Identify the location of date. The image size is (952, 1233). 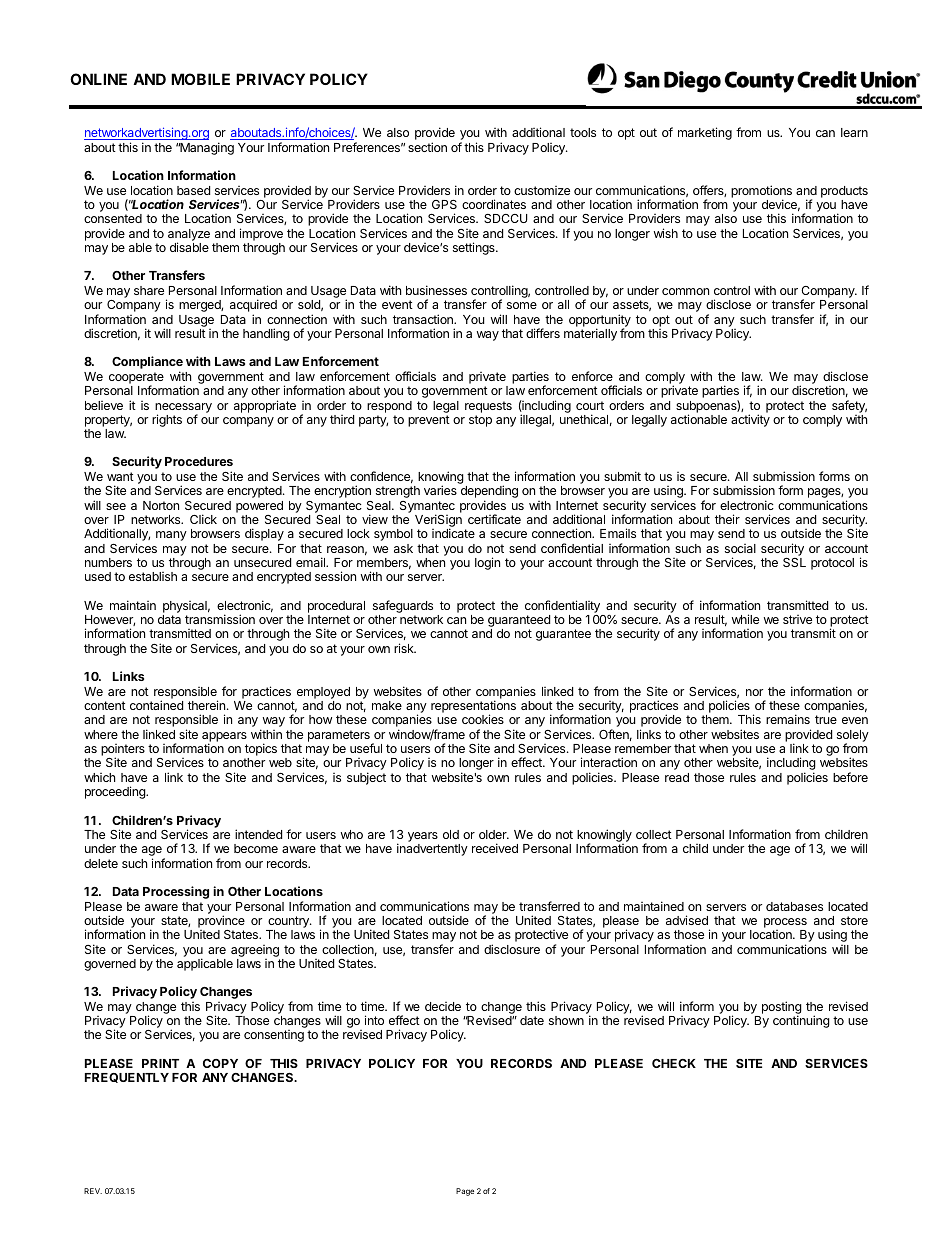
(532, 1020).
